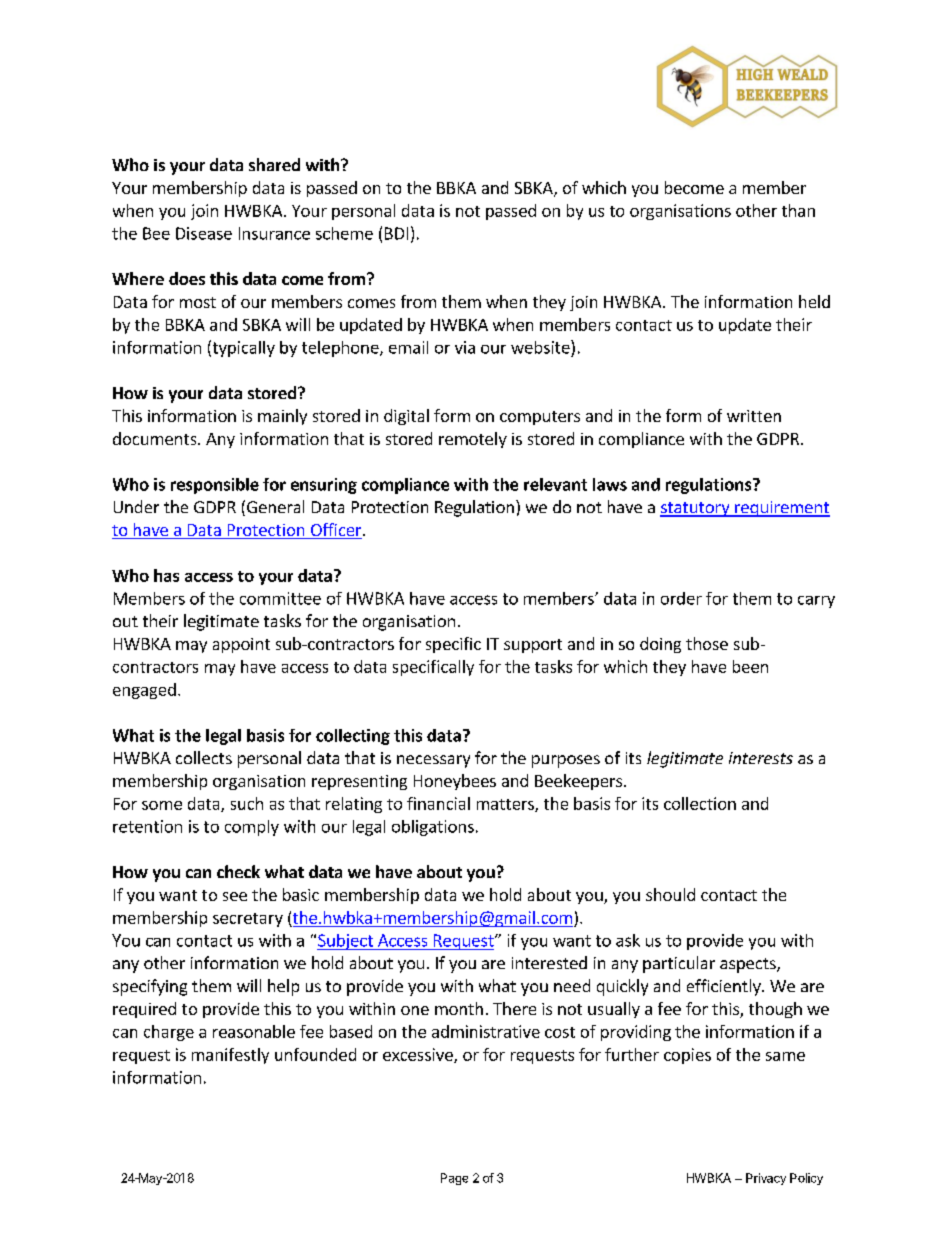 The image size is (952, 1233). I want to click on been, so click(750, 666).
